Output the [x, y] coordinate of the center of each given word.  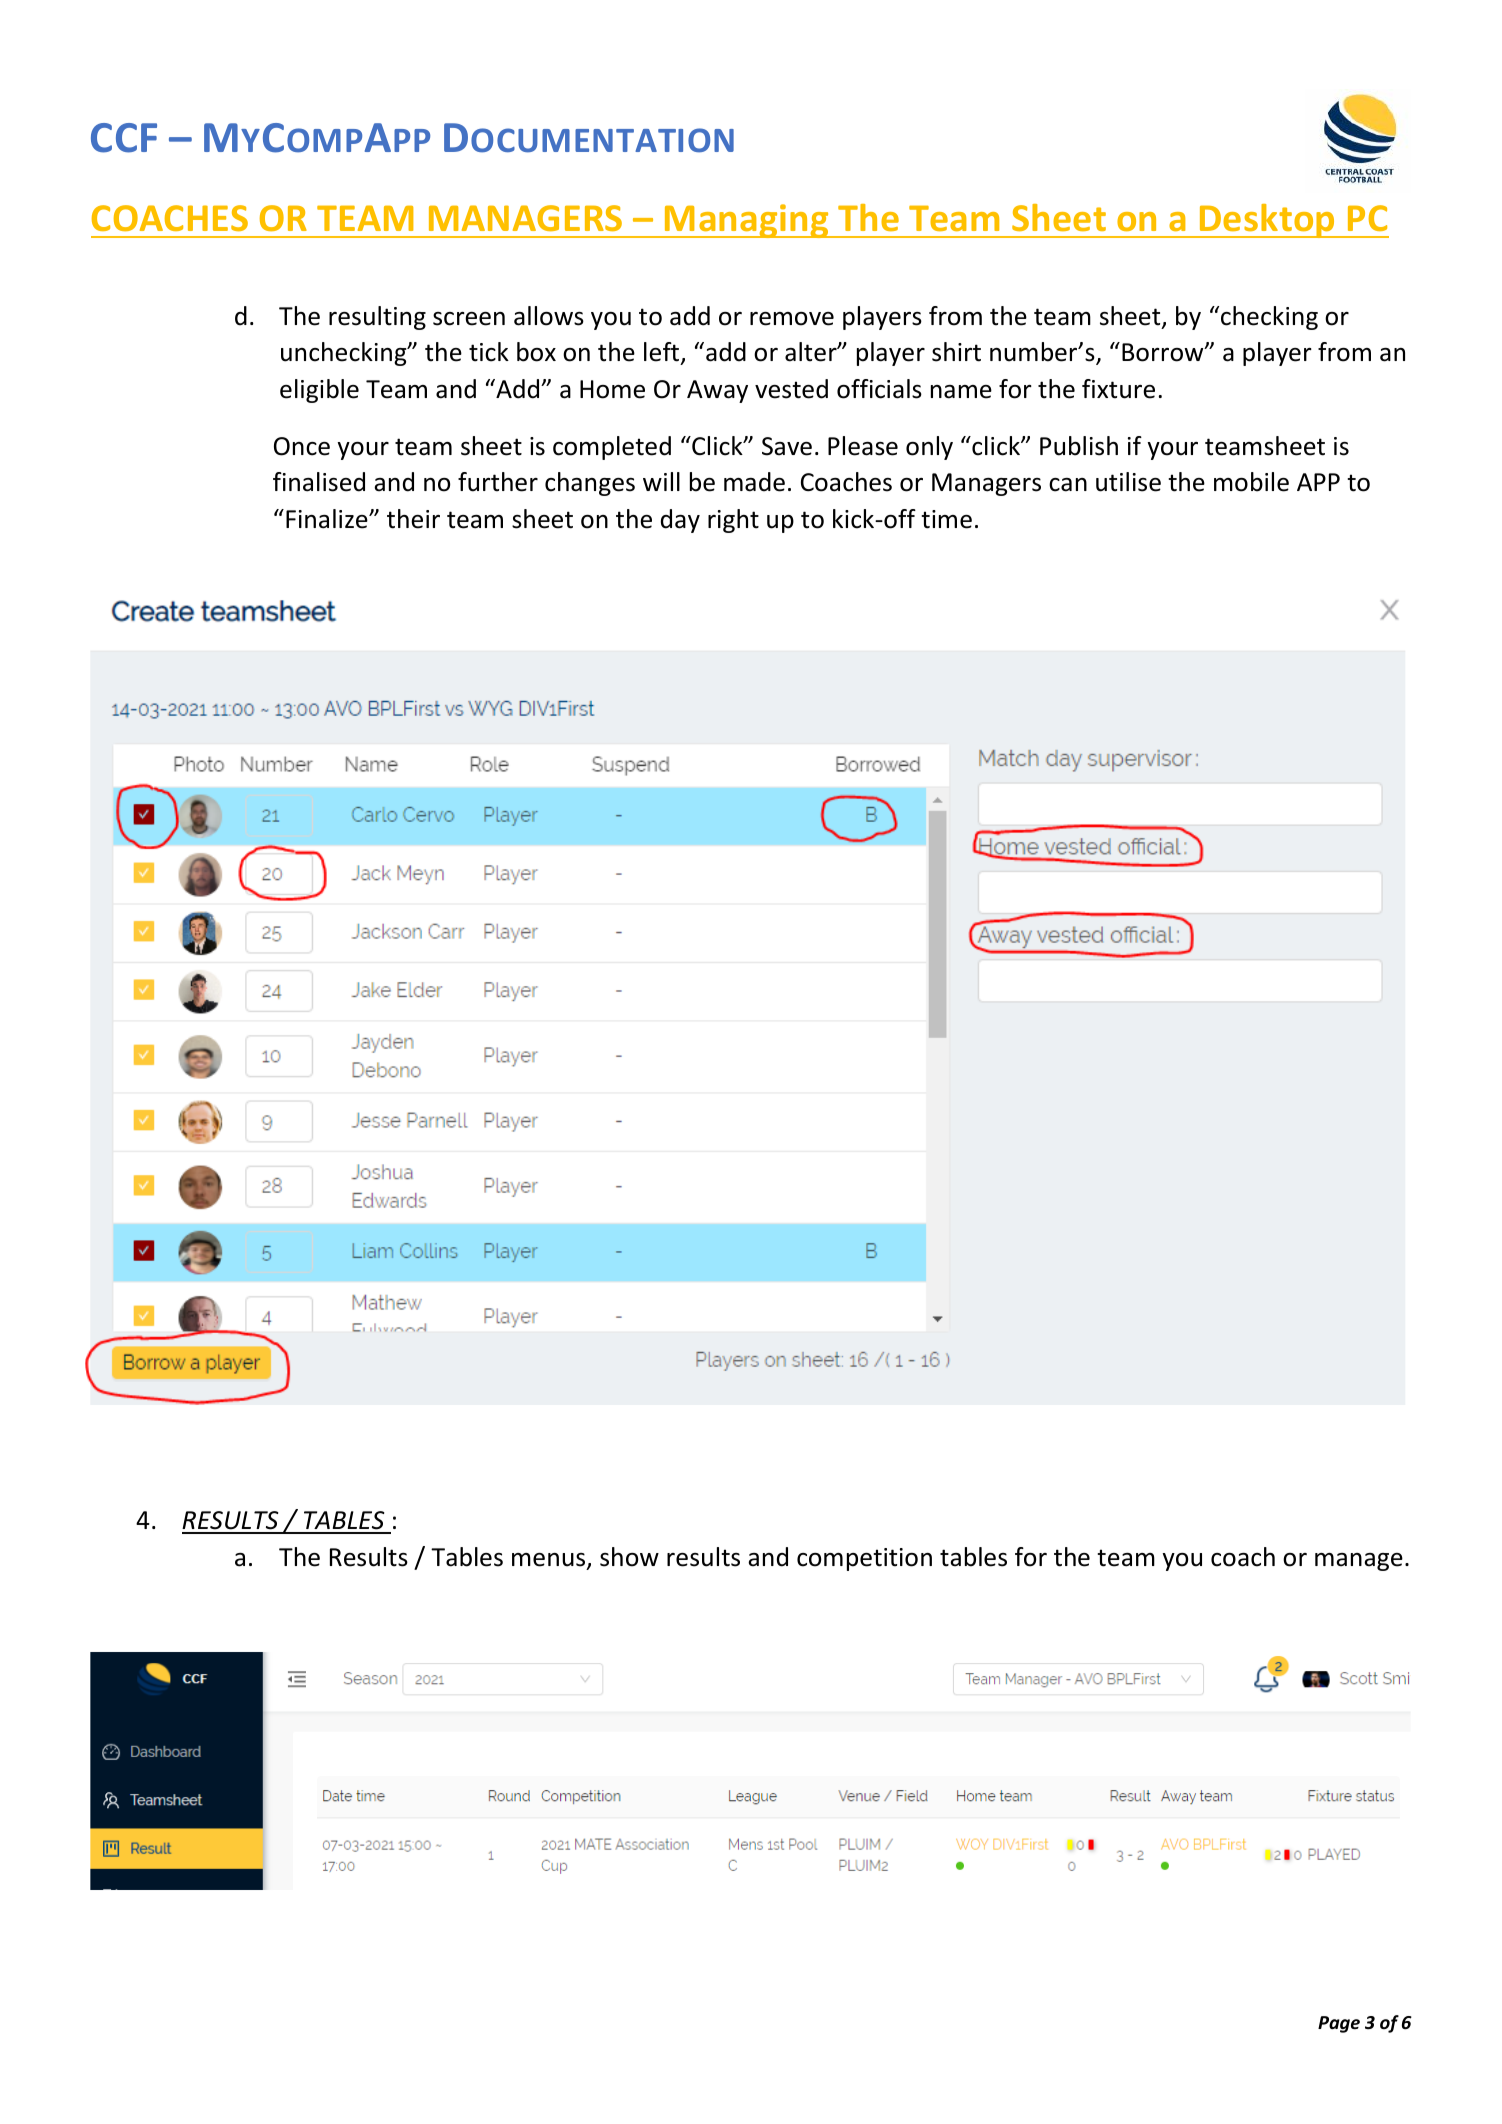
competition [864, 1559]
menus [550, 1561]
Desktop [1268, 221]
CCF [124, 138]
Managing [747, 221]
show [629, 1557]
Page [1339, 2024]
